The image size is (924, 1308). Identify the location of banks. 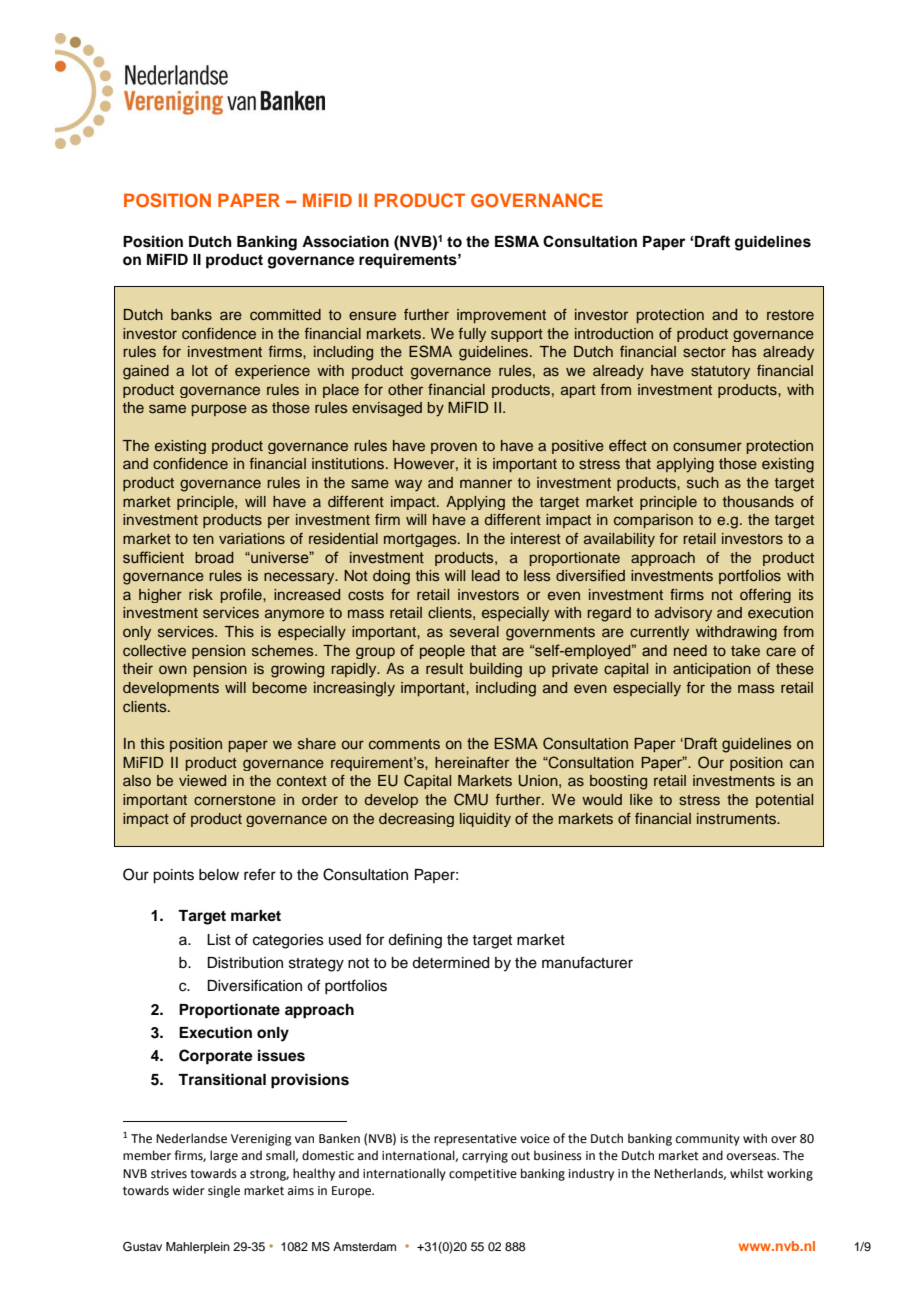
(191, 314).
